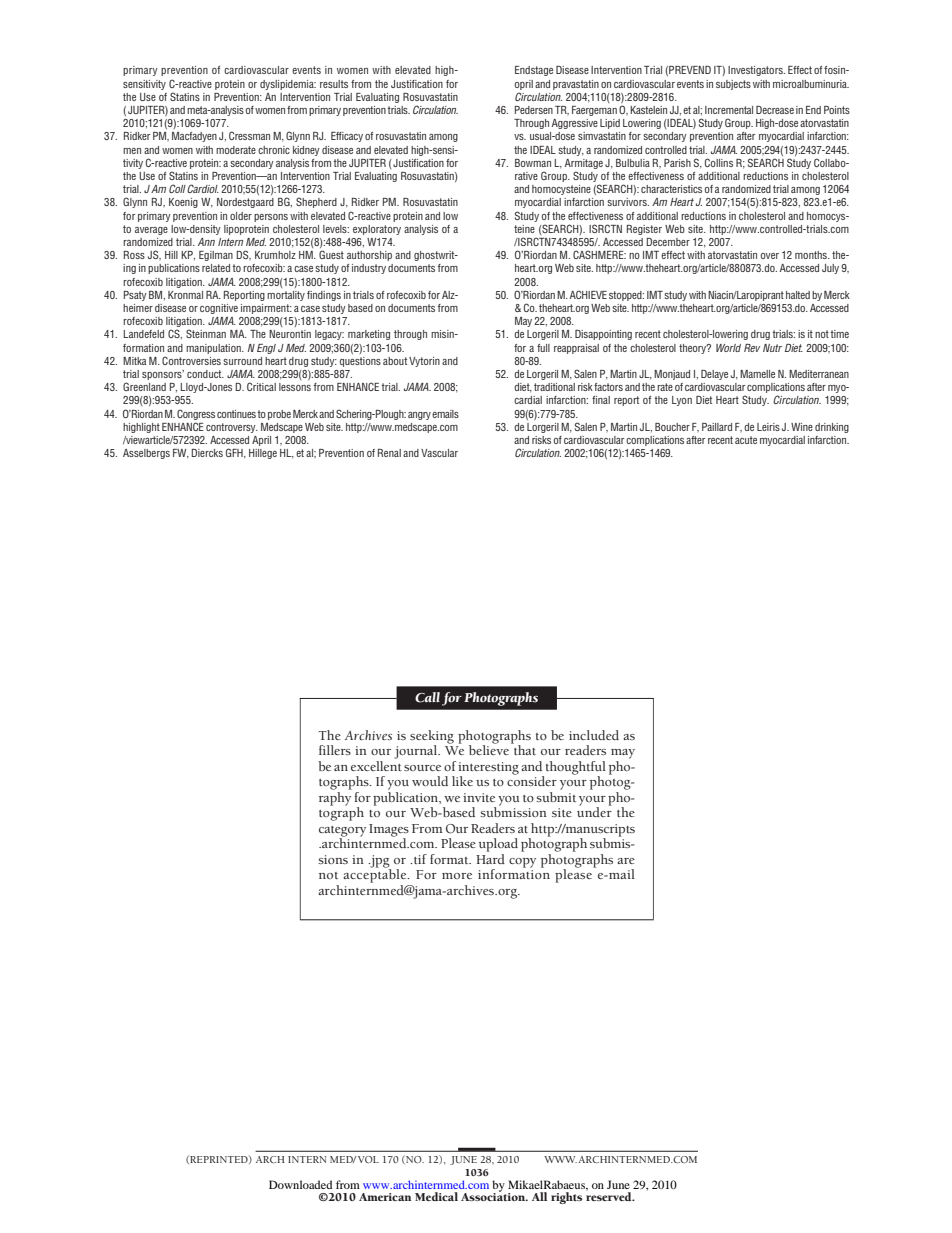  Describe the element at coordinates (300, 1184) in the screenshot. I see `Downloaded` at that location.
